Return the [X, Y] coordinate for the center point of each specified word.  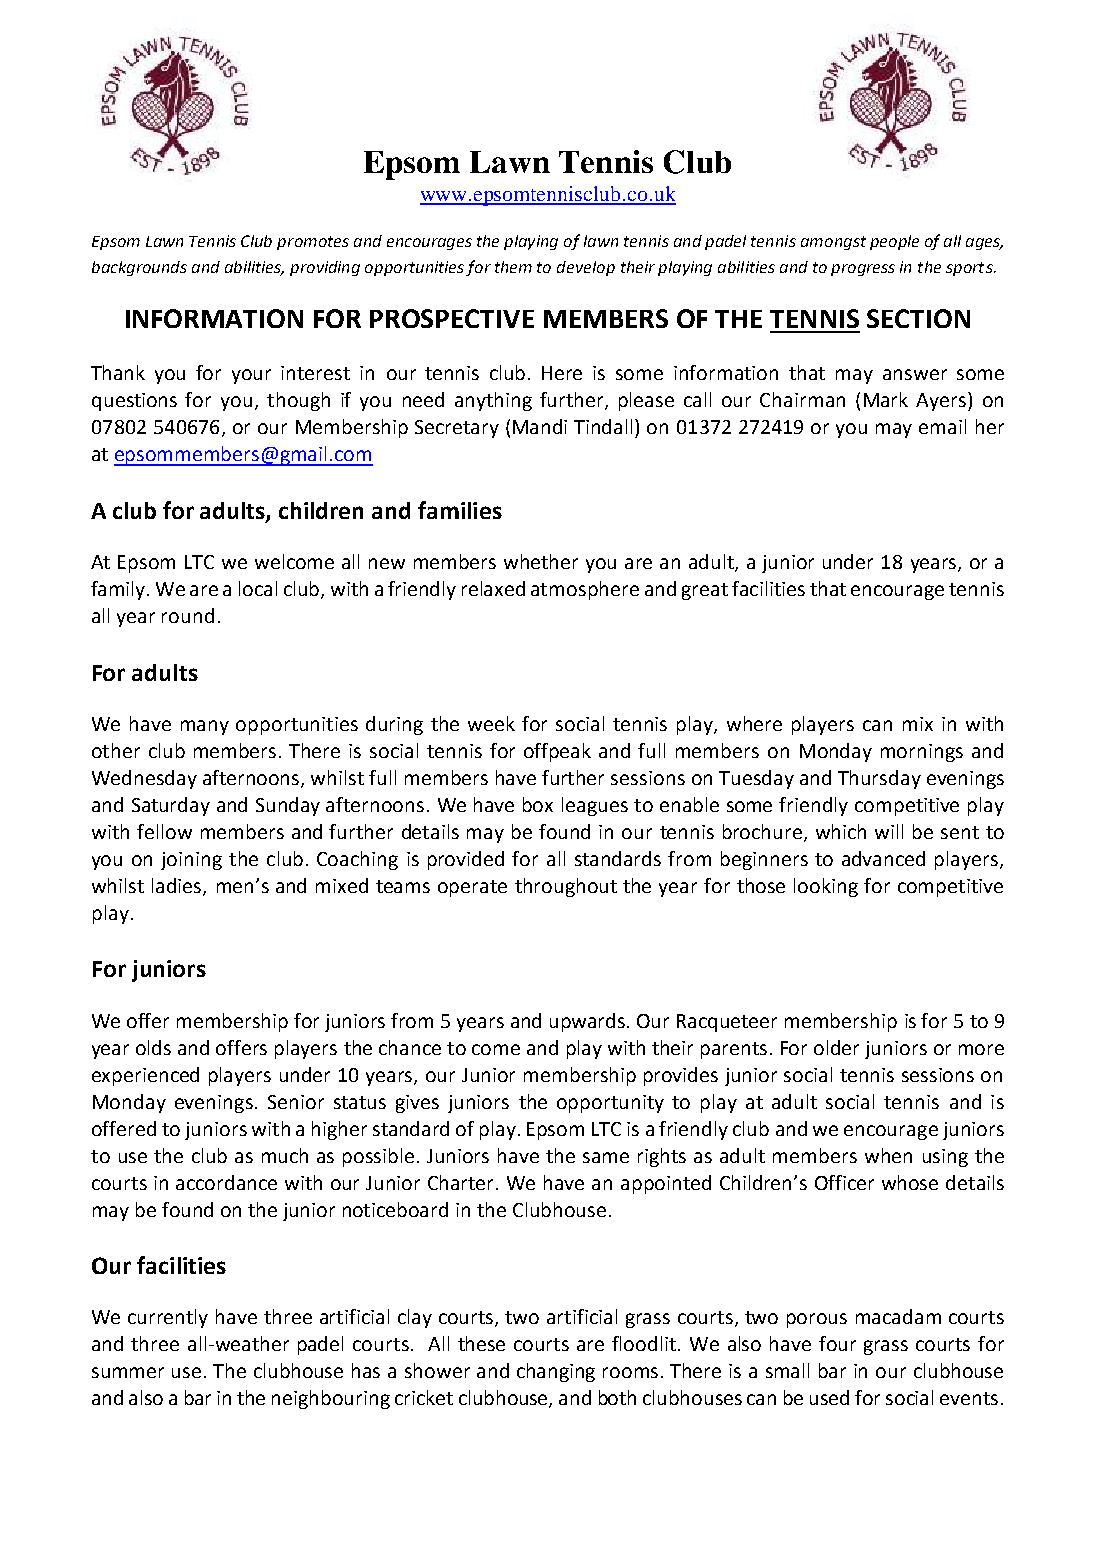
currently [168, 1318]
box [538, 804]
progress [863, 270]
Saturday [171, 806]
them [513, 267]
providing [325, 268]
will [889, 831]
